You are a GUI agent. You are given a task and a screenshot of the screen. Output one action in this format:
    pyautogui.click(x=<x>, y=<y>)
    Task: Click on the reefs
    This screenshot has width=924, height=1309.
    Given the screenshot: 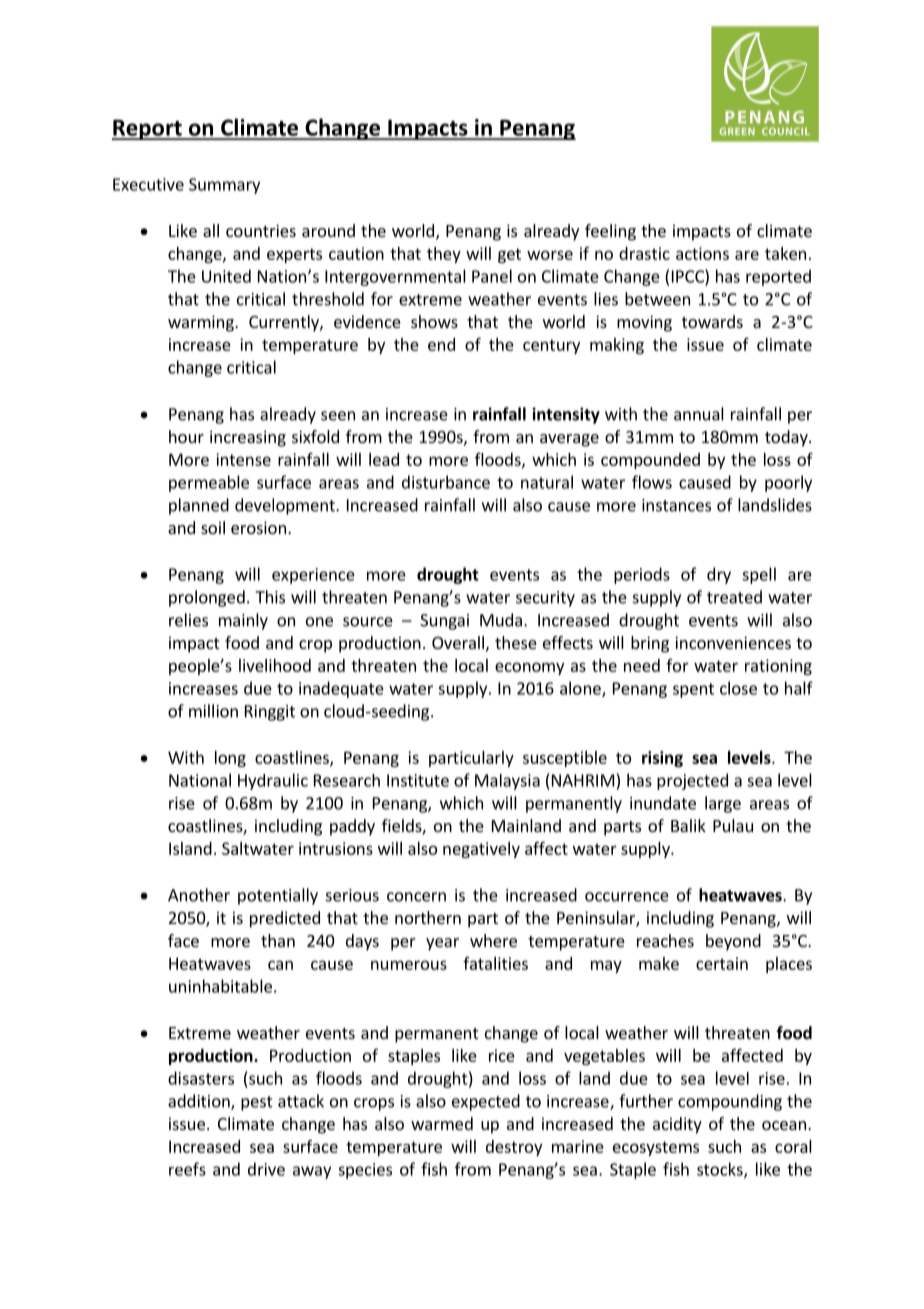 What is the action you would take?
    pyautogui.click(x=187, y=1169)
